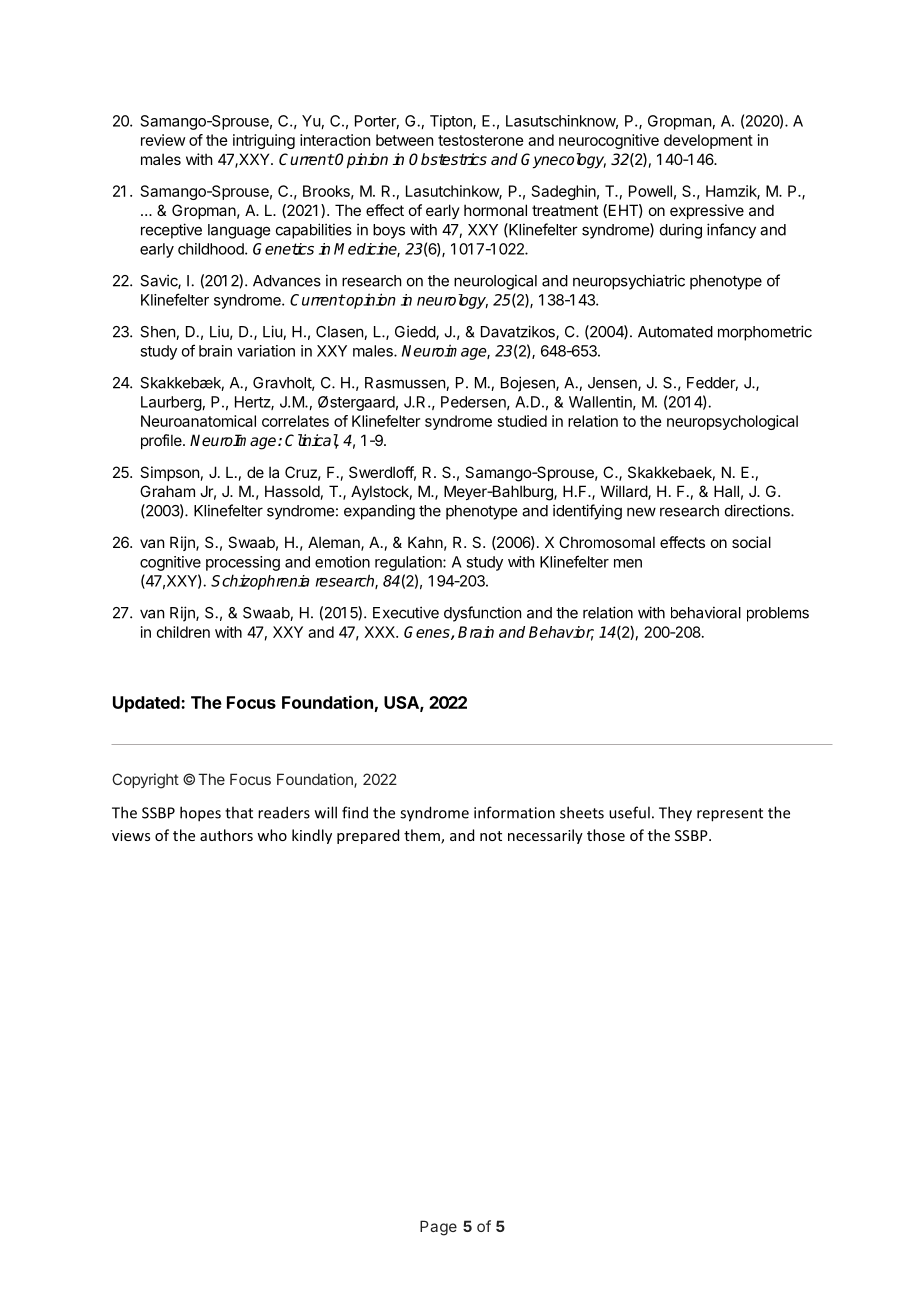 The height and width of the image is (1308, 924). What do you see at coordinates (675, 814) in the image?
I see `They` at bounding box center [675, 814].
